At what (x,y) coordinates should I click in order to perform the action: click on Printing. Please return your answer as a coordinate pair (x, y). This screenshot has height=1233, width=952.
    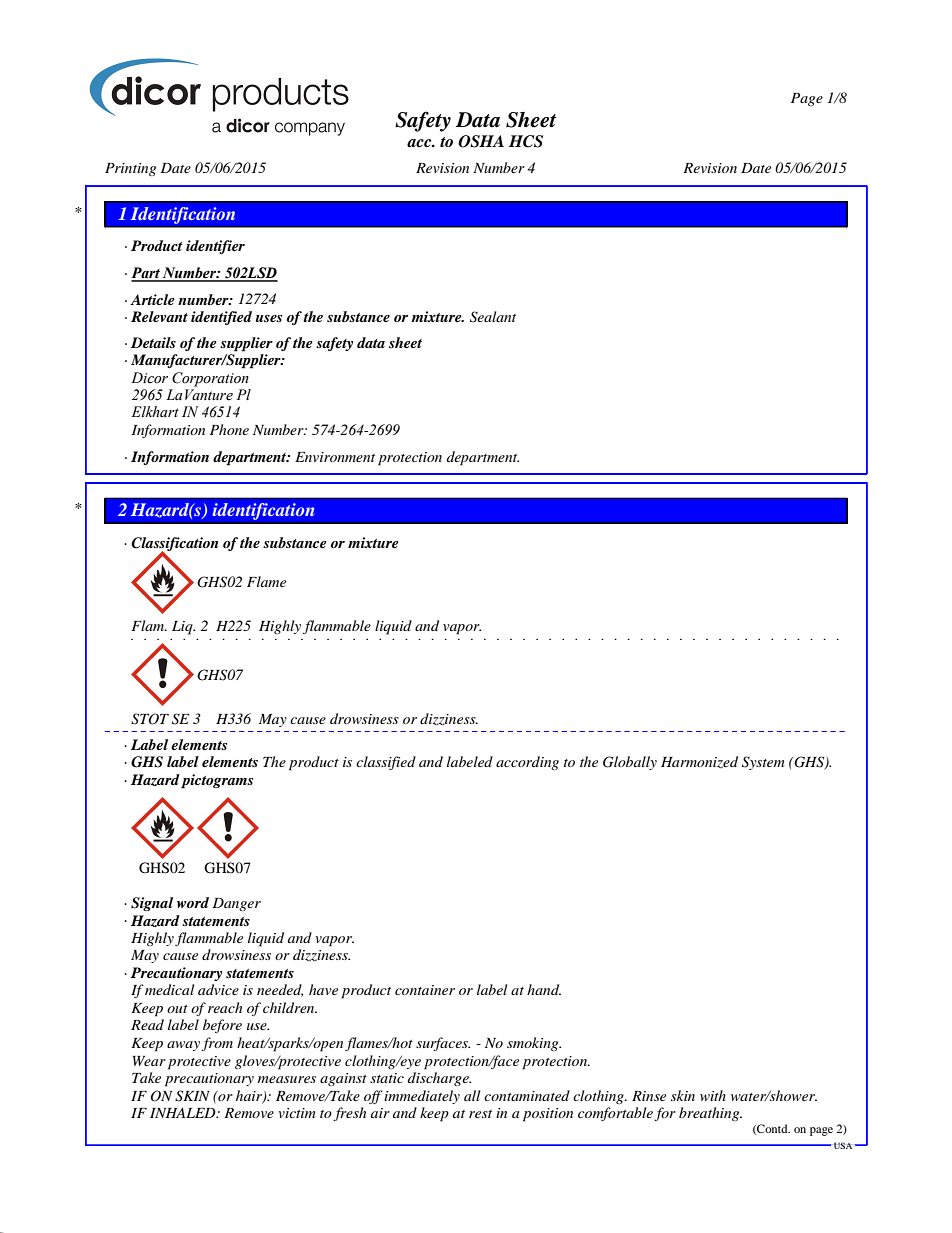
    Looking at the image, I should click on (130, 169).
